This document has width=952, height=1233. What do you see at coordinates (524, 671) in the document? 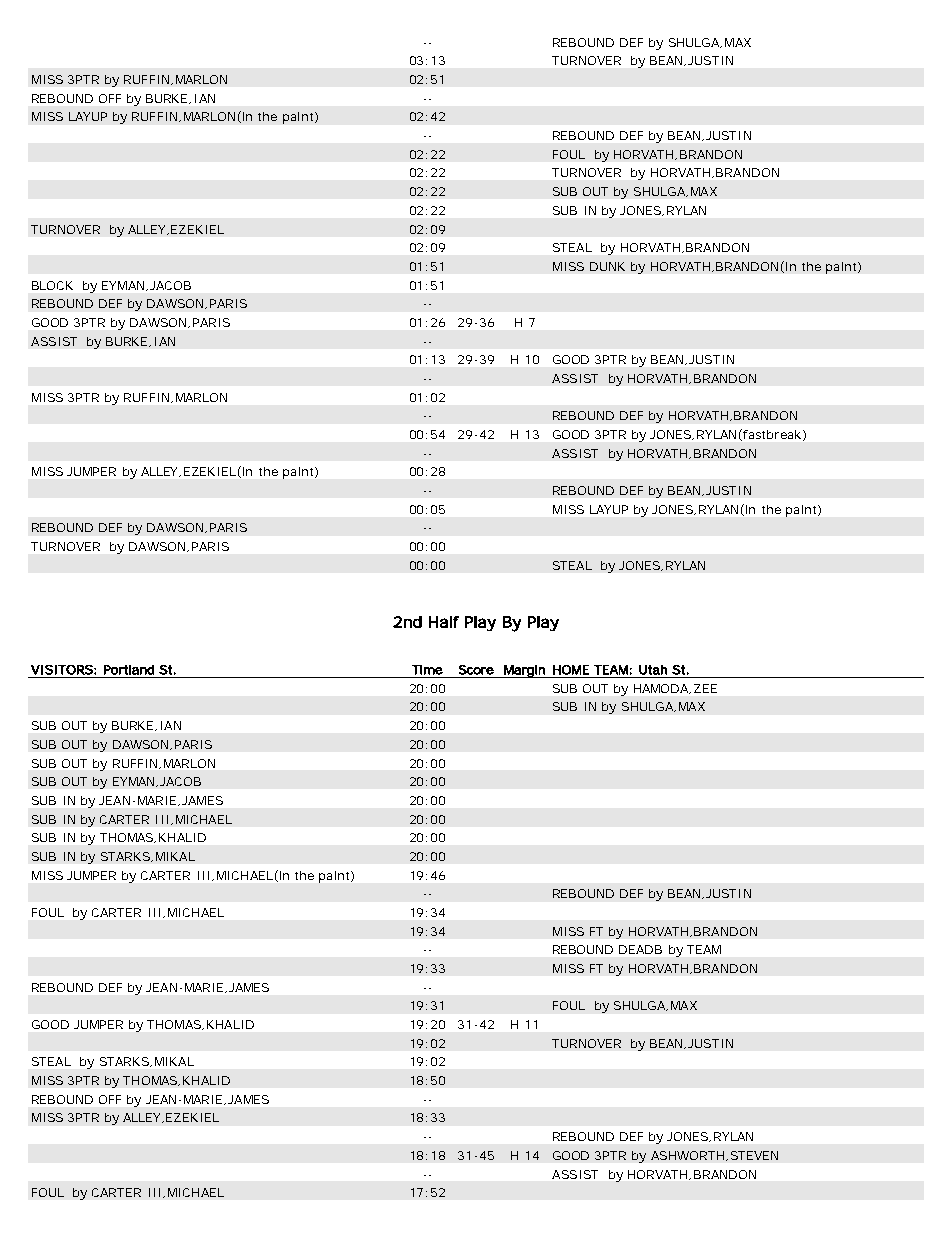
I see `Margin` at bounding box center [524, 671].
